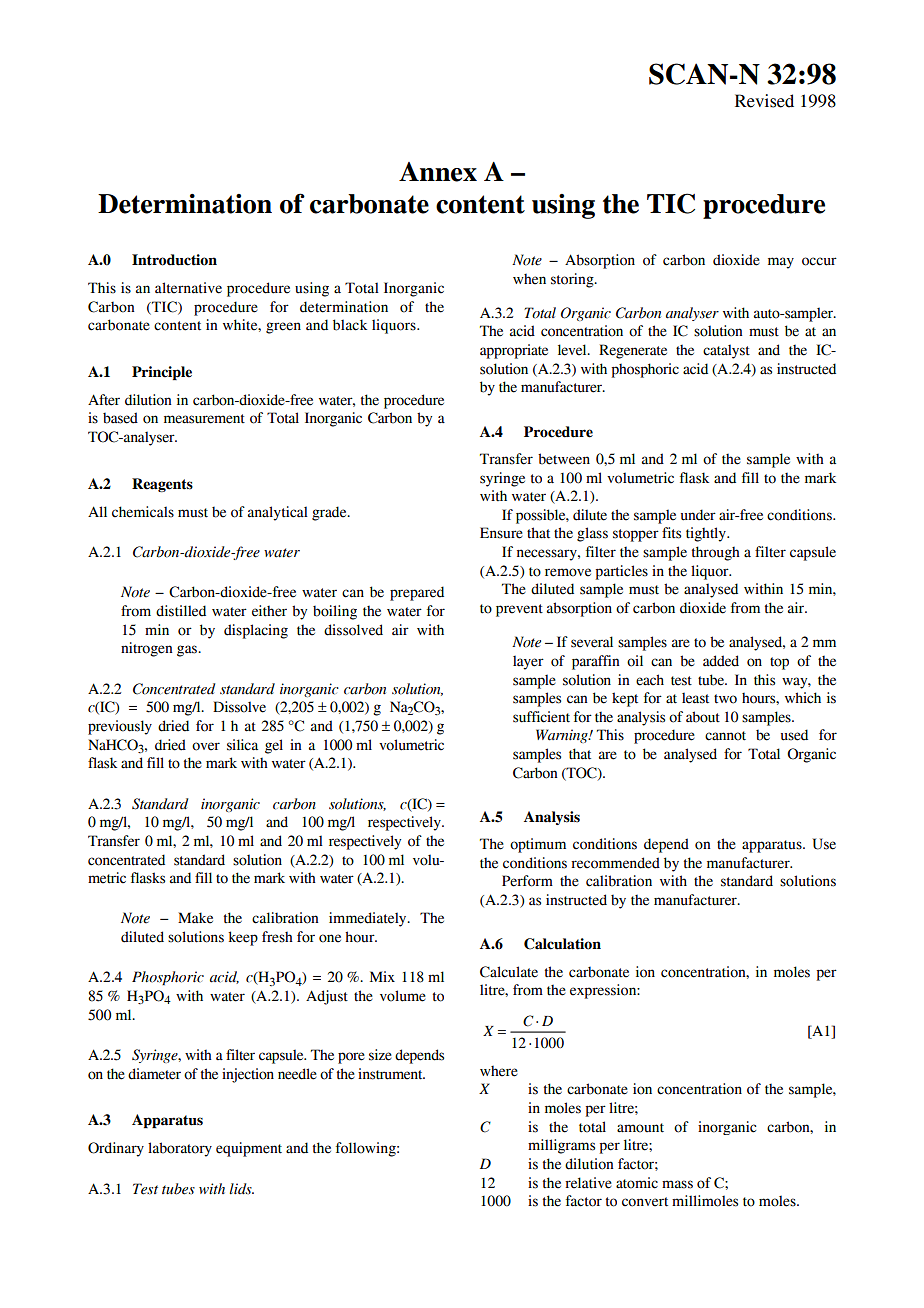 The image size is (924, 1308). Describe the element at coordinates (561, 1146) in the document. I see `milligrams` at that location.
